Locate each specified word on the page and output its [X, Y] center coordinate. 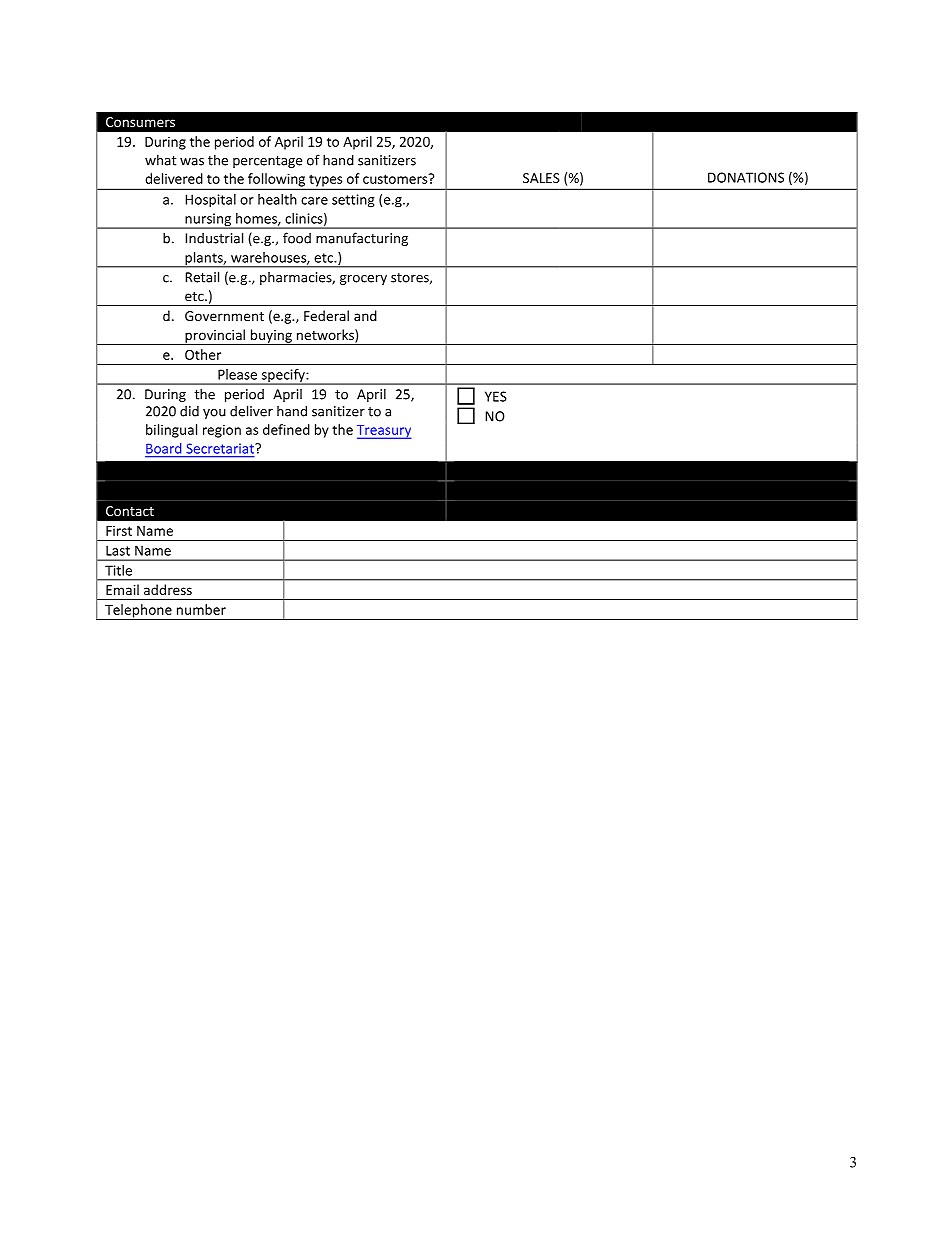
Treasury [384, 432]
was [192, 162]
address [168, 589]
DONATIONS [746, 177]
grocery [363, 280]
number [201, 609]
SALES [541, 178]
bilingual [171, 431]
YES [496, 396]
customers [396, 178]
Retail [202, 277]
